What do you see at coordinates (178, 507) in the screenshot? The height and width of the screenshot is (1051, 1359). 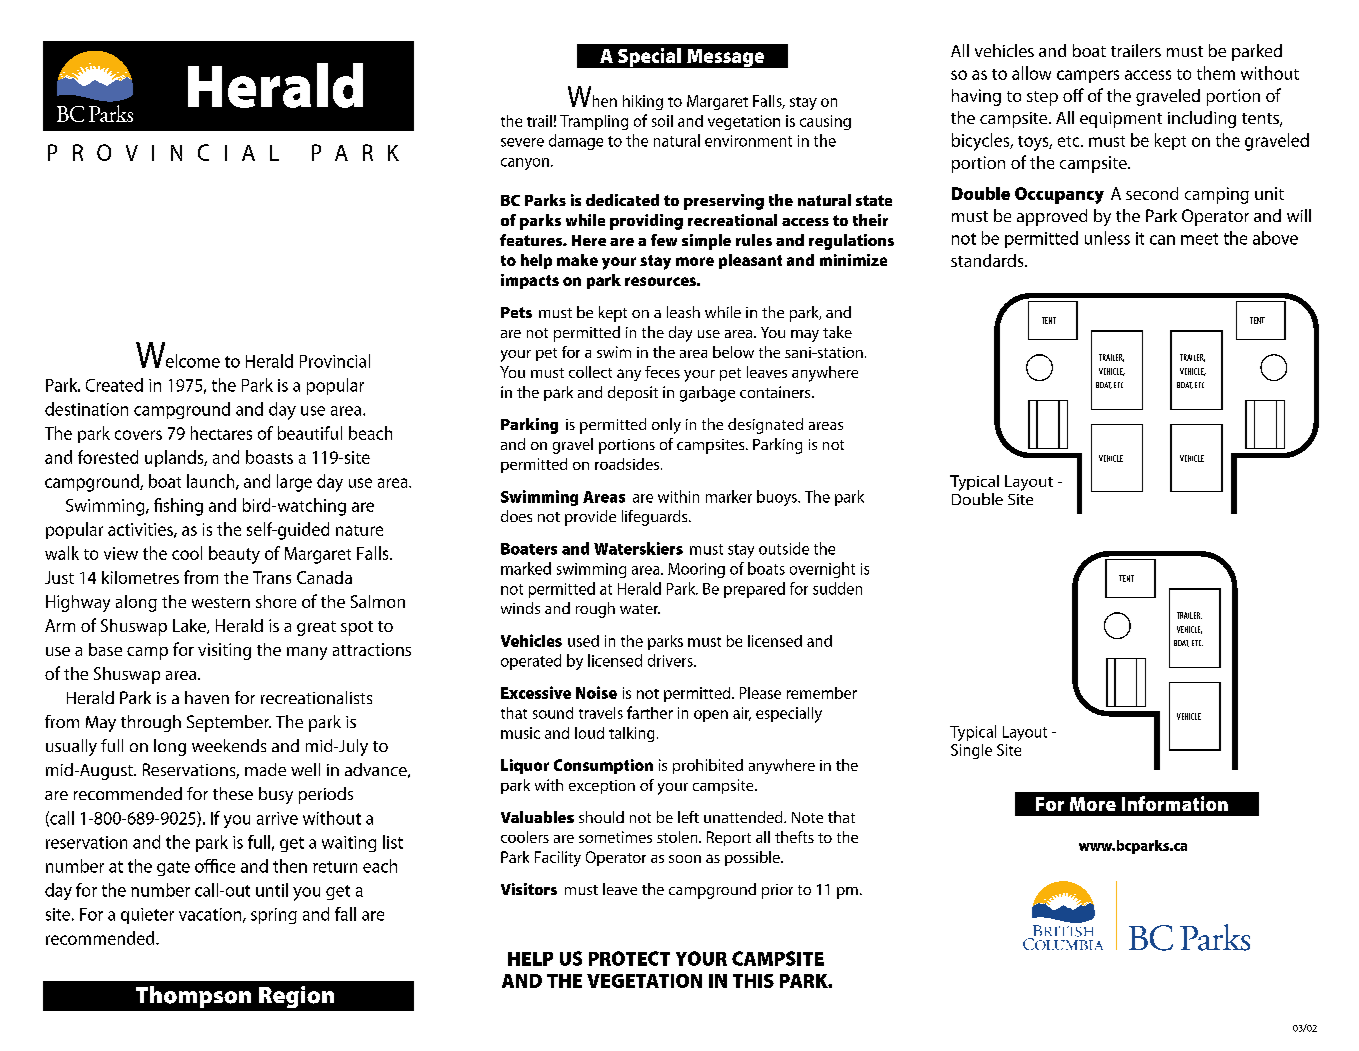 I see `fishing` at bounding box center [178, 507].
